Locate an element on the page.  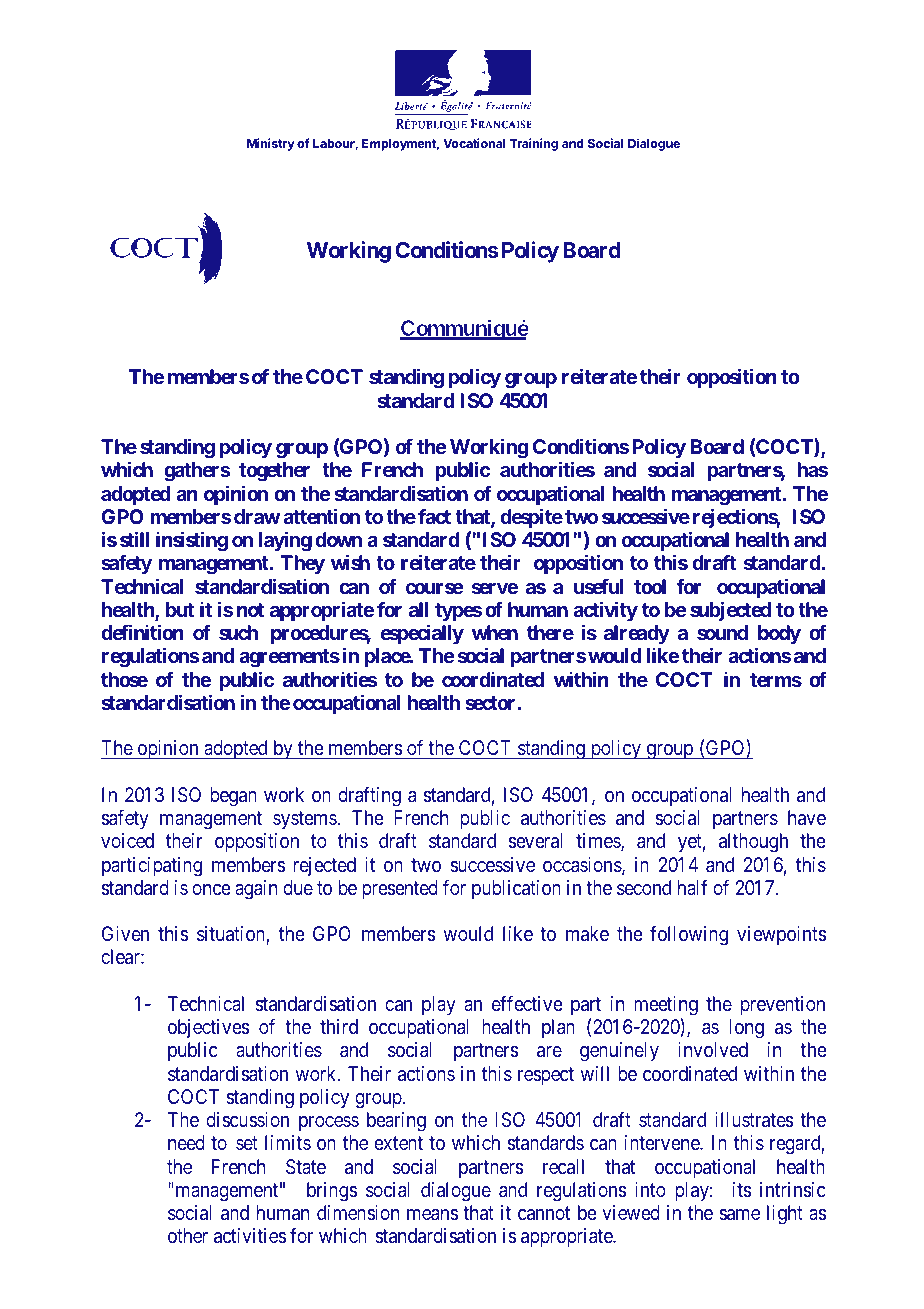
Vocational is located at coordinates (474, 143).
